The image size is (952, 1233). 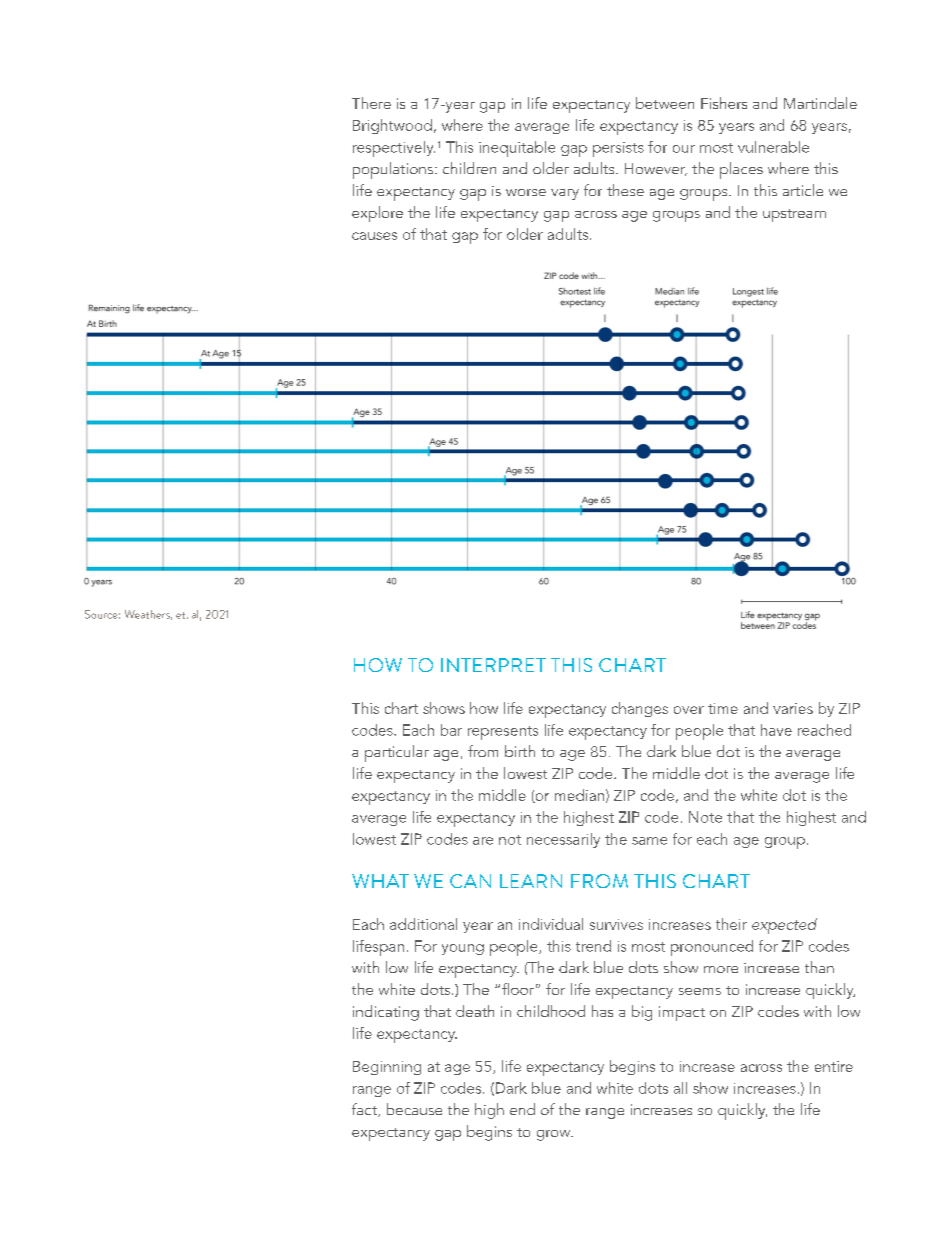 What do you see at coordinates (793, 708) in the image?
I see `varies` at bounding box center [793, 708].
